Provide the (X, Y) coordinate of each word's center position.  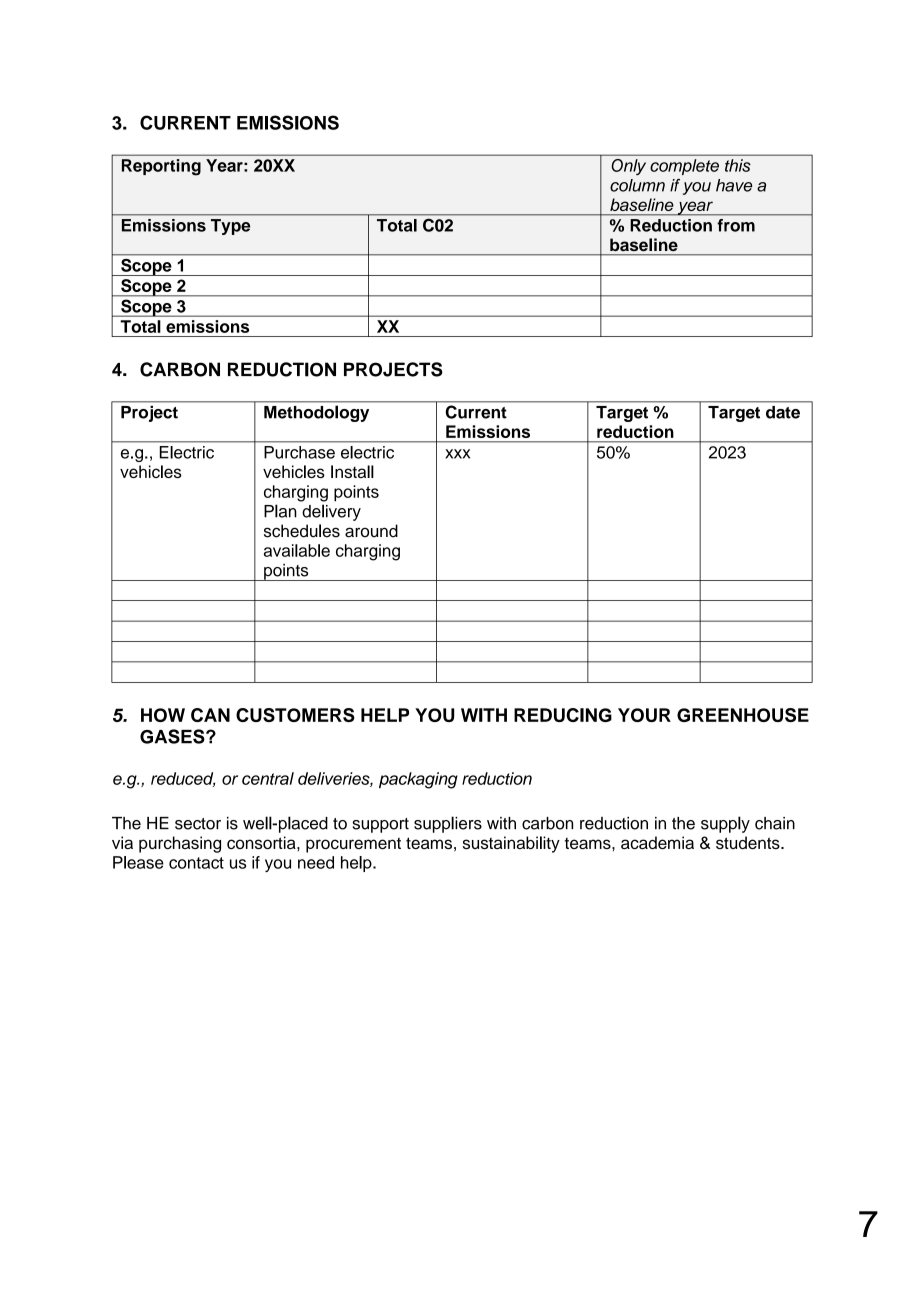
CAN (210, 715)
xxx (457, 454)
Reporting (161, 167)
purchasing (180, 844)
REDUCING (563, 715)
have (734, 185)
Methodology (316, 414)
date (783, 412)
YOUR (644, 715)
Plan (280, 511)
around (371, 531)
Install (352, 471)
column (637, 185)
